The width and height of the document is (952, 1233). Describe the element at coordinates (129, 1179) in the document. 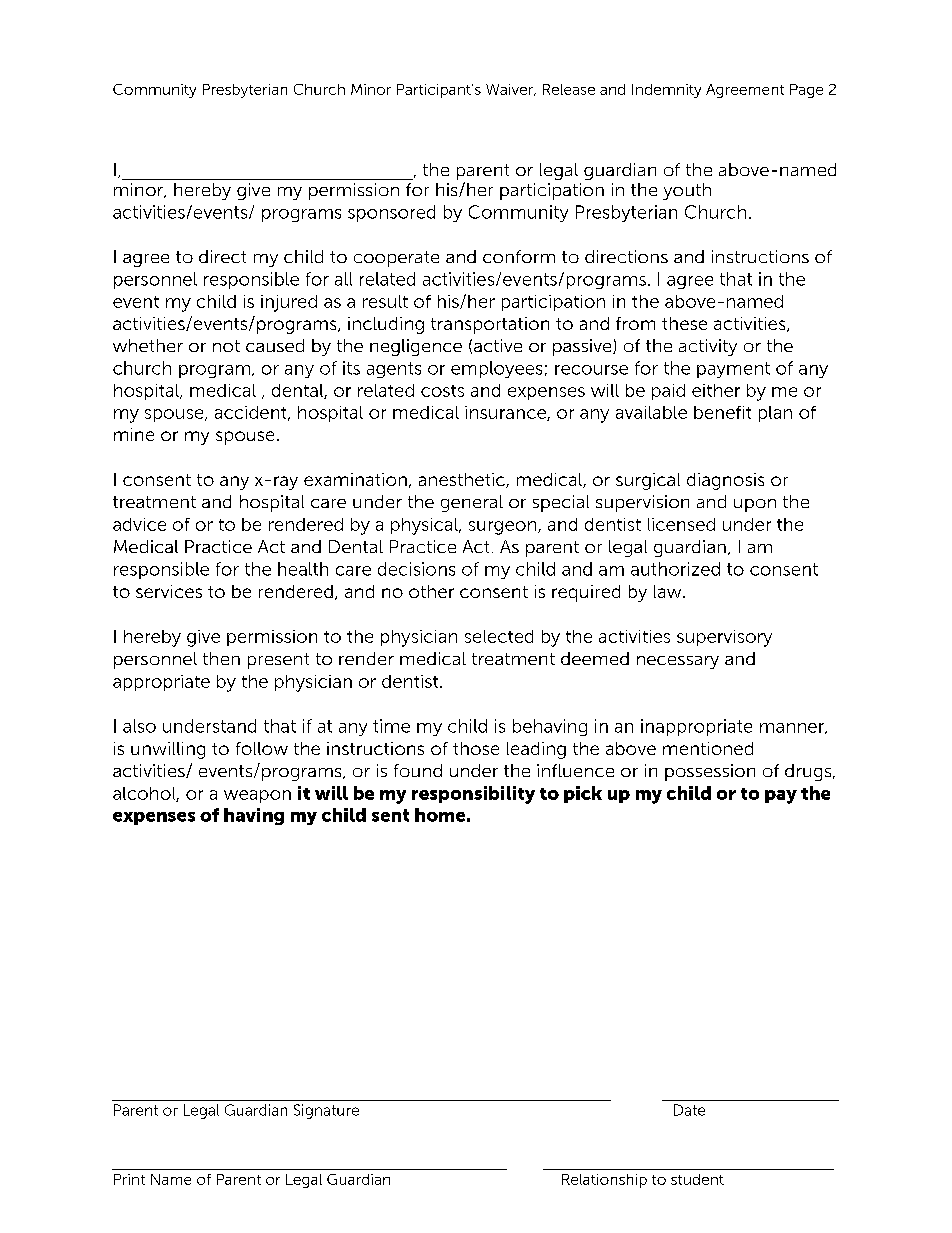

I see `Print` at that location.
